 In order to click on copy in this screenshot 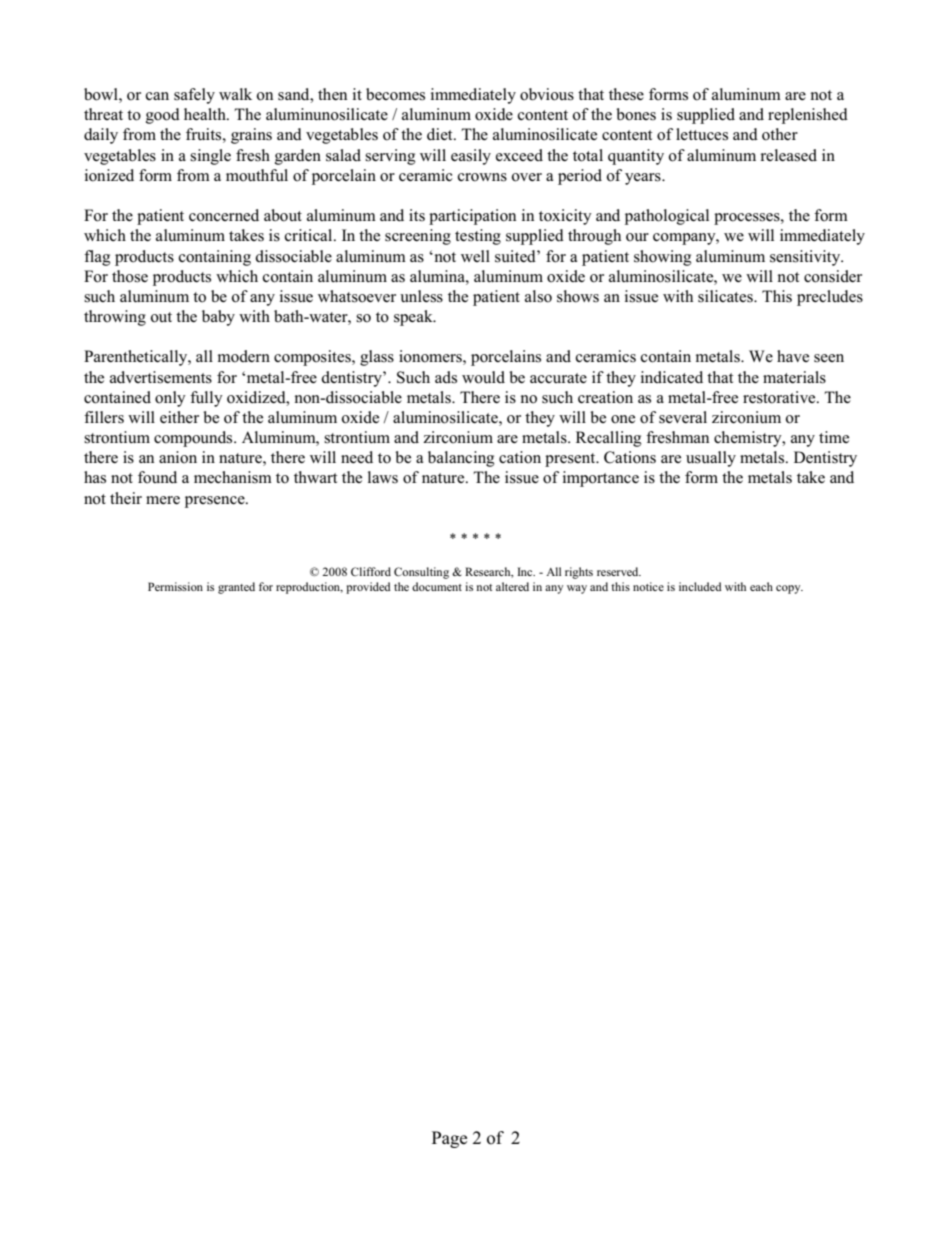, I will do `click(789, 589)`.
